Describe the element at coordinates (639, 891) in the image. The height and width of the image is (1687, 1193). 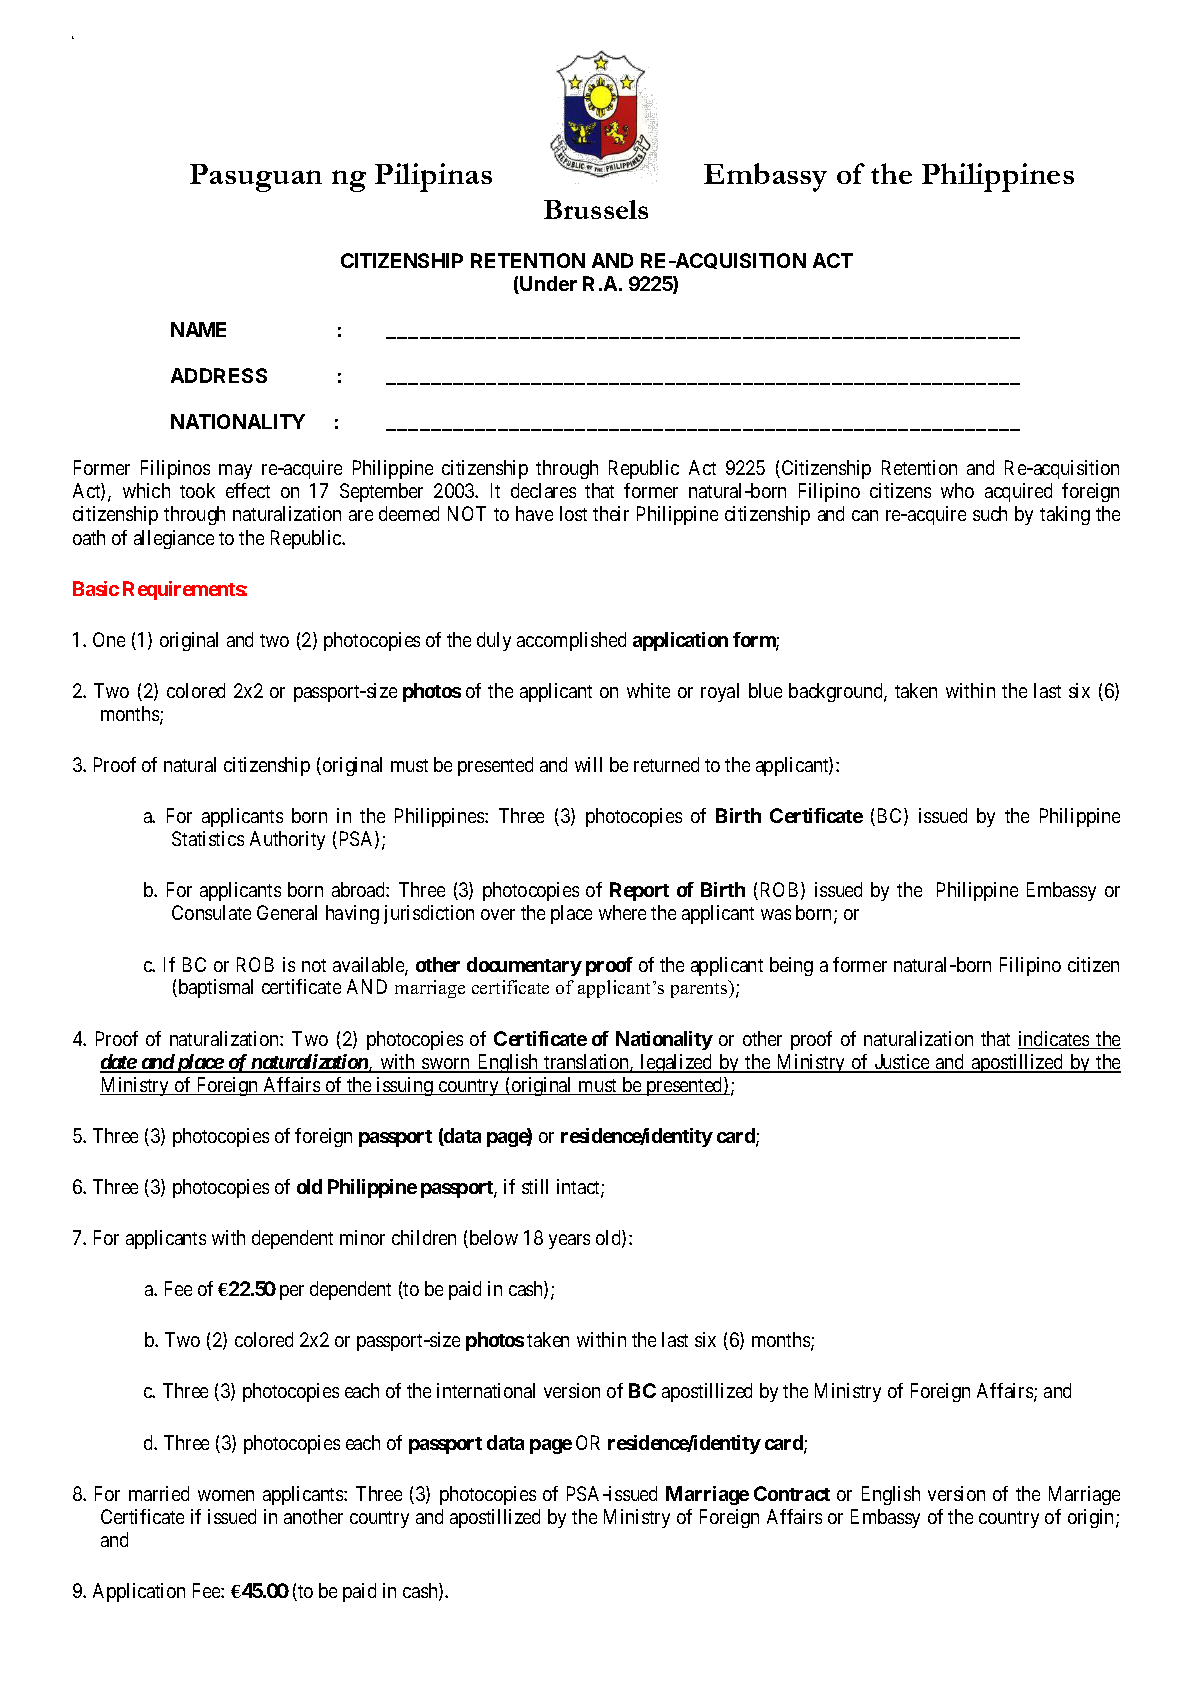
I see `Report` at that location.
